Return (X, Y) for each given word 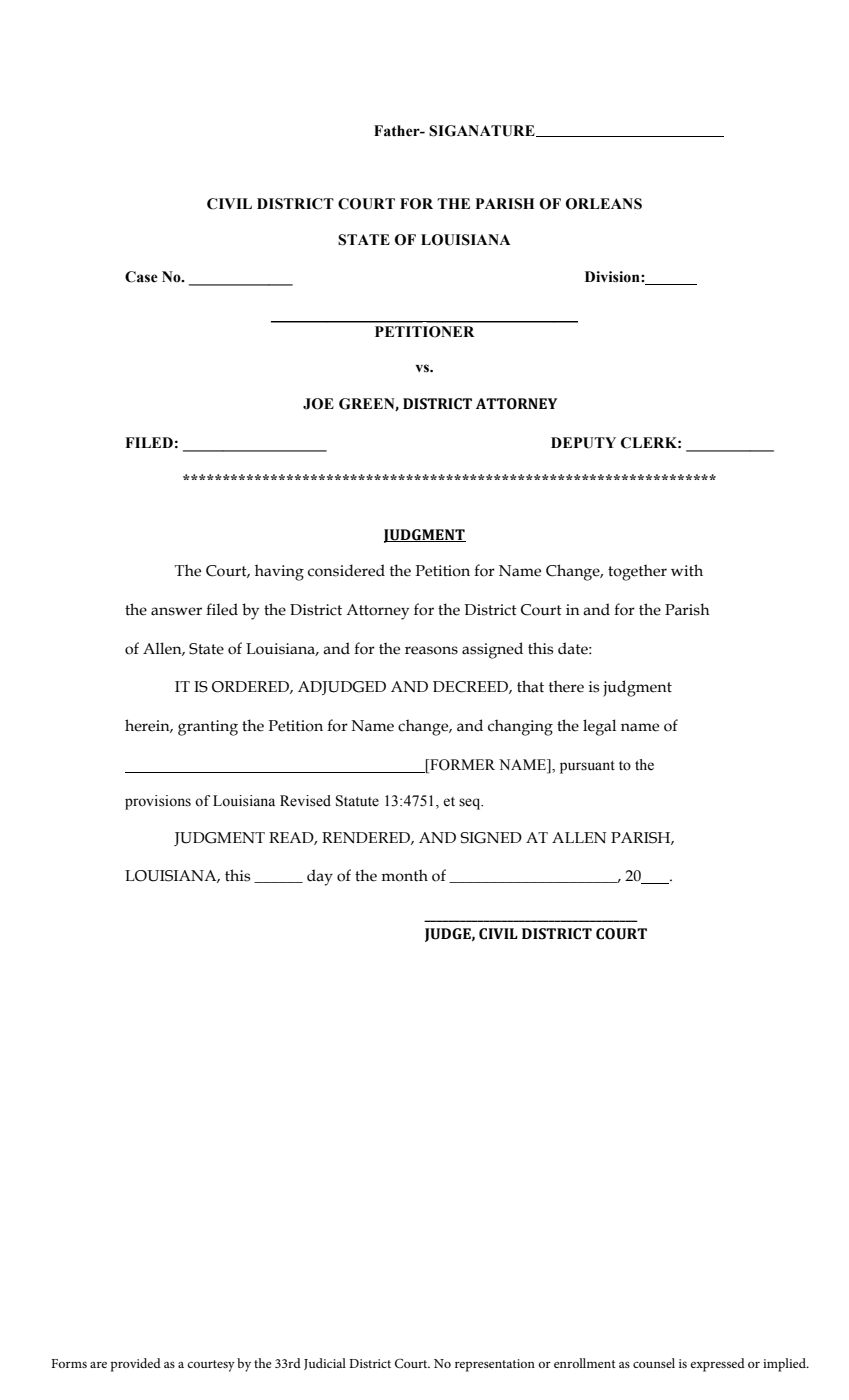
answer (176, 611)
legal (599, 727)
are (98, 1365)
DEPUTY (583, 443)
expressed (717, 1365)
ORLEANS (604, 204)
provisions (158, 802)
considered (346, 570)
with (687, 570)
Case (141, 277)
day (320, 877)
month (404, 875)
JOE (318, 404)
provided (136, 1365)
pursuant (587, 767)
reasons (431, 650)
